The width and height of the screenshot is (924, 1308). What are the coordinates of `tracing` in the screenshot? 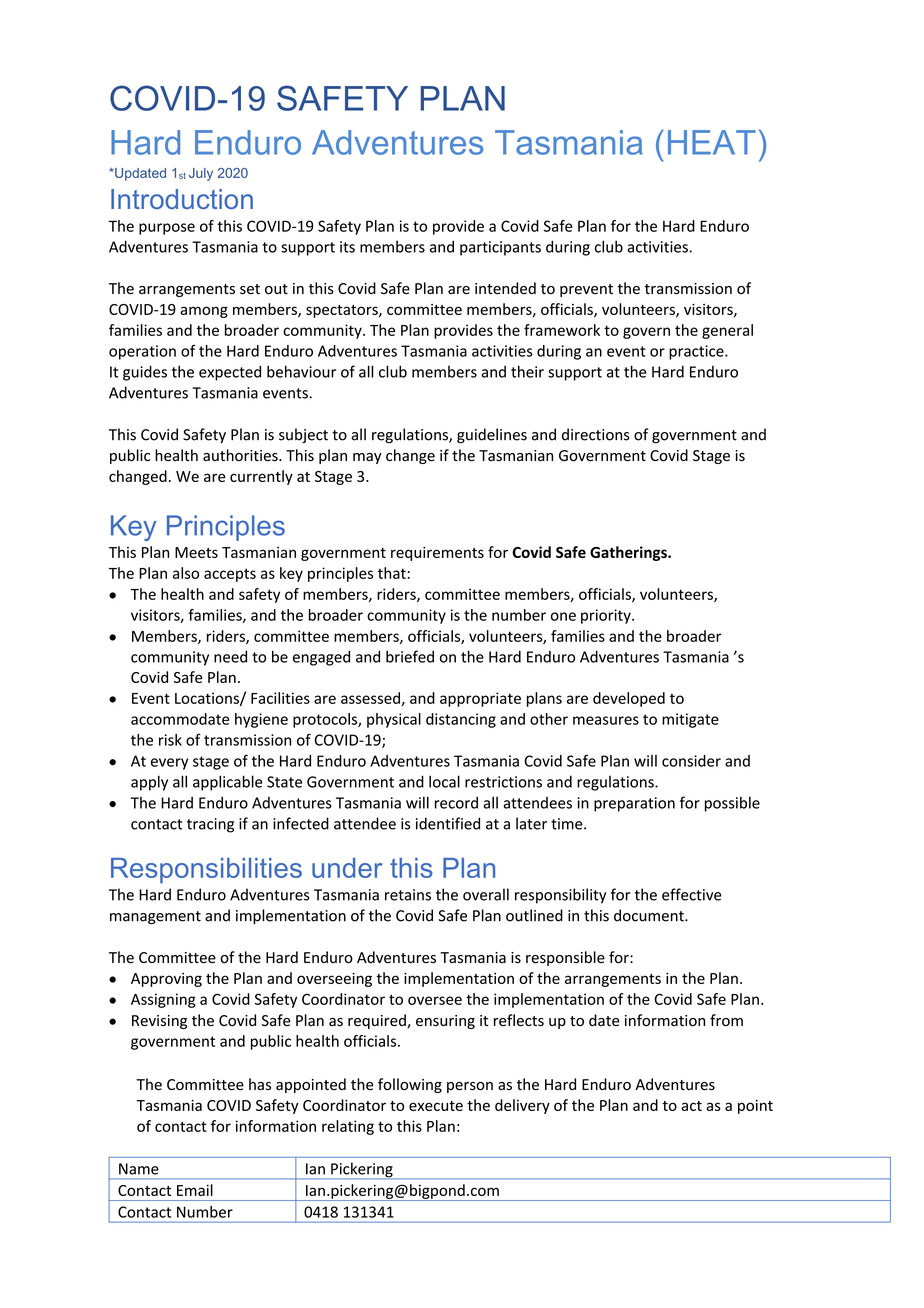 It's located at (210, 825).
